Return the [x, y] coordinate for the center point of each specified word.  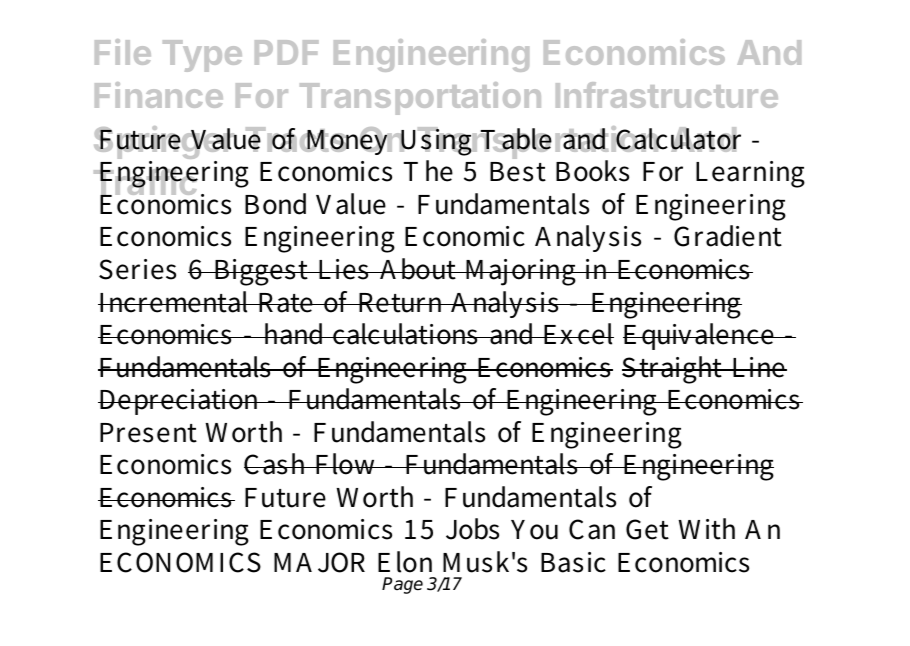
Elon [405, 562]
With [706, 529]
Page [402, 585]
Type [202, 56]
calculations [405, 334]
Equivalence [699, 336]
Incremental [175, 302]
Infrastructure [667, 95]
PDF [287, 52]
